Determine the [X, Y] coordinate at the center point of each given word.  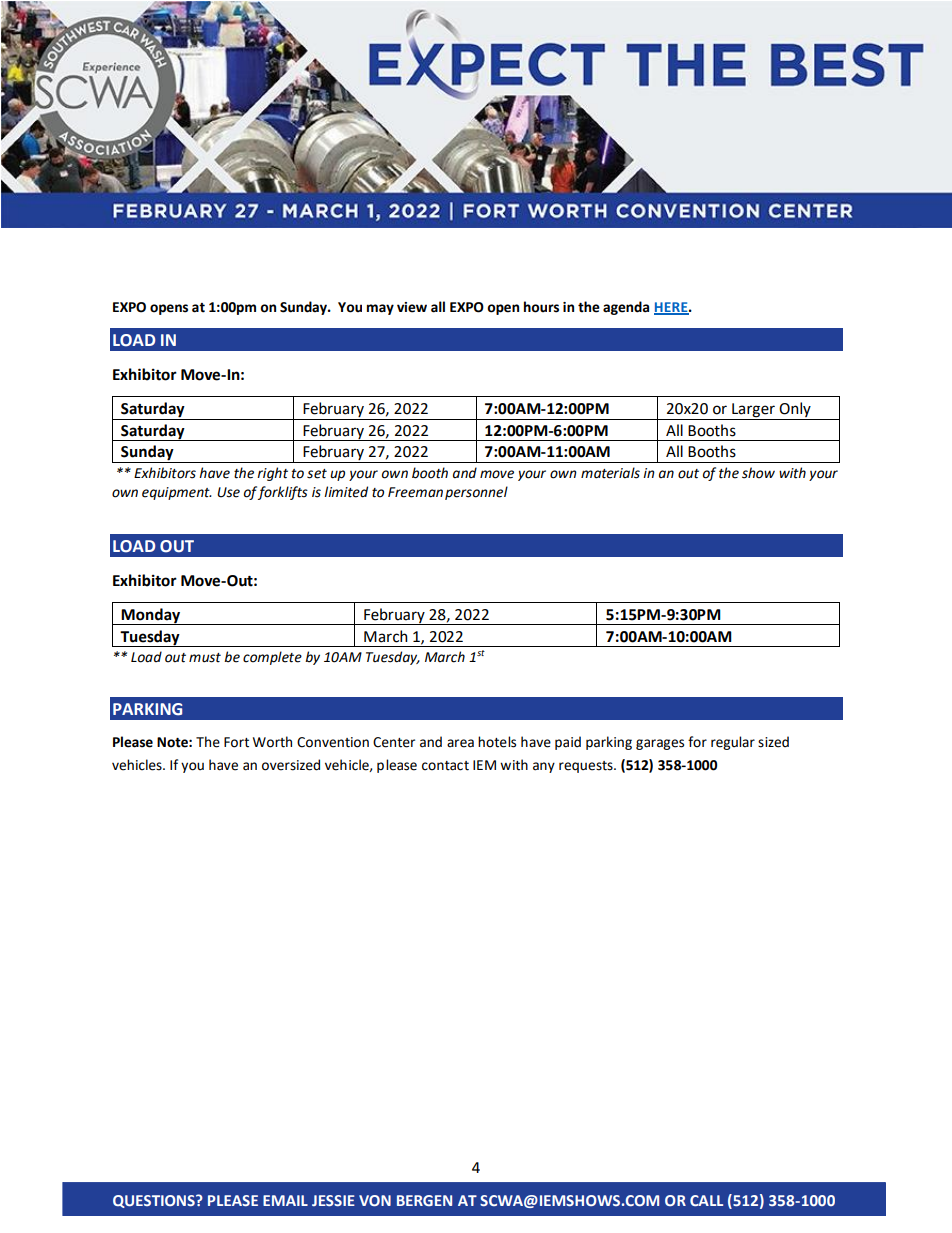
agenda [626, 308]
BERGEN [424, 1200]
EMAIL [285, 1200]
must [205, 658]
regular [733, 743]
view [412, 307]
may [380, 309]
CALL [706, 1200]
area [460, 743]
